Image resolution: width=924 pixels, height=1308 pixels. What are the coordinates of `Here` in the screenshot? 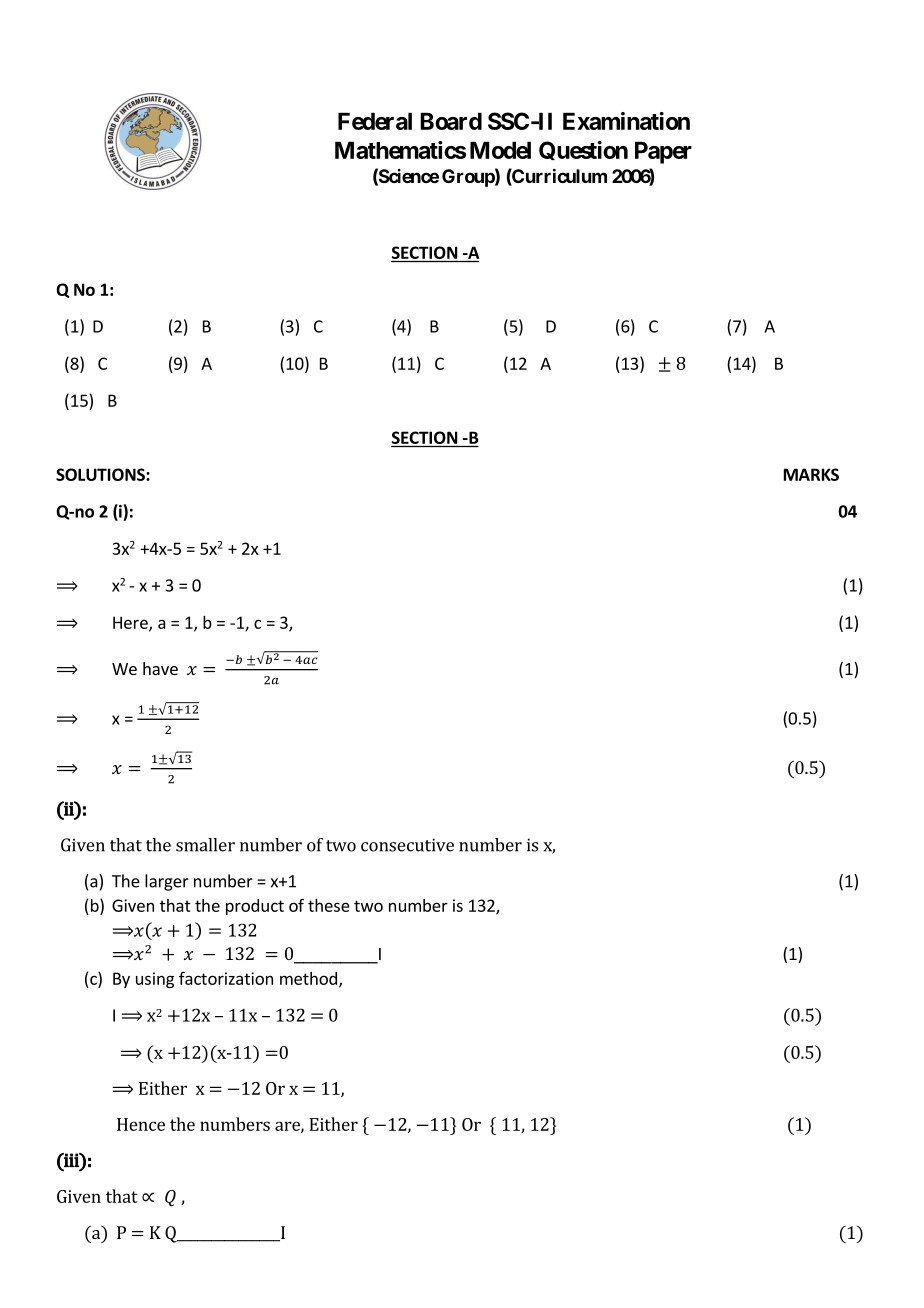 It's located at (131, 623).
